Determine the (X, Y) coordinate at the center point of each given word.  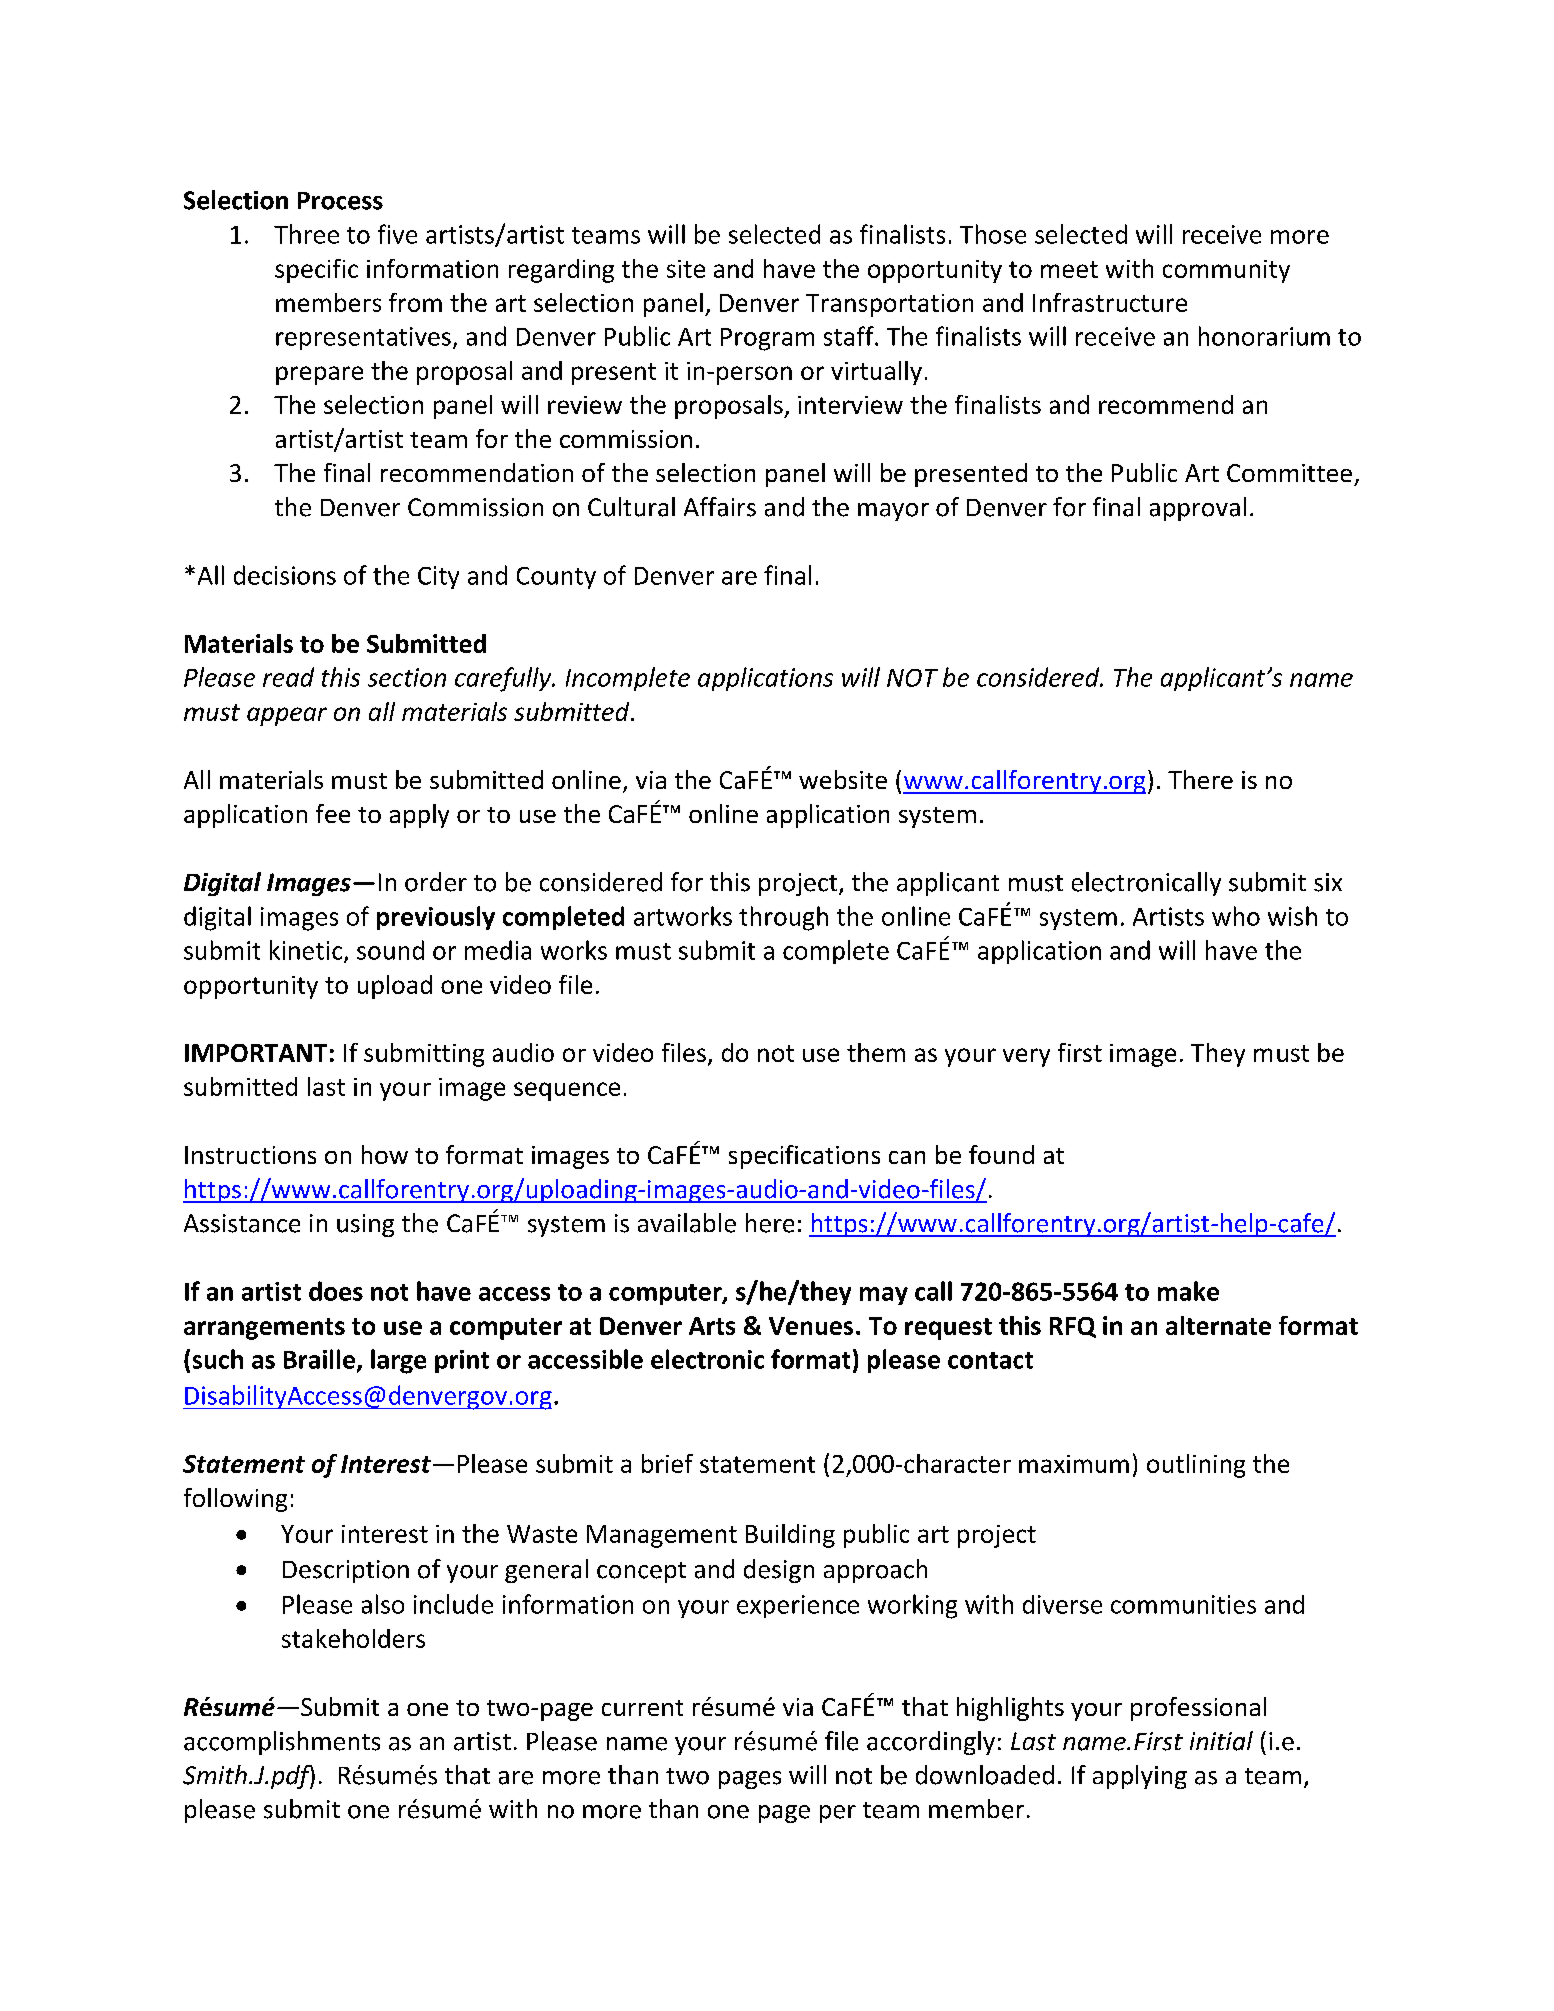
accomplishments (282, 1743)
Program (767, 339)
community (1226, 271)
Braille (321, 1360)
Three (306, 234)
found (1001, 1154)
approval (1198, 509)
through (783, 918)
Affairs (720, 507)
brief (667, 1463)
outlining (1196, 1466)
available (687, 1223)
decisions (285, 575)
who (1236, 916)
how (385, 1154)
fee (333, 813)
